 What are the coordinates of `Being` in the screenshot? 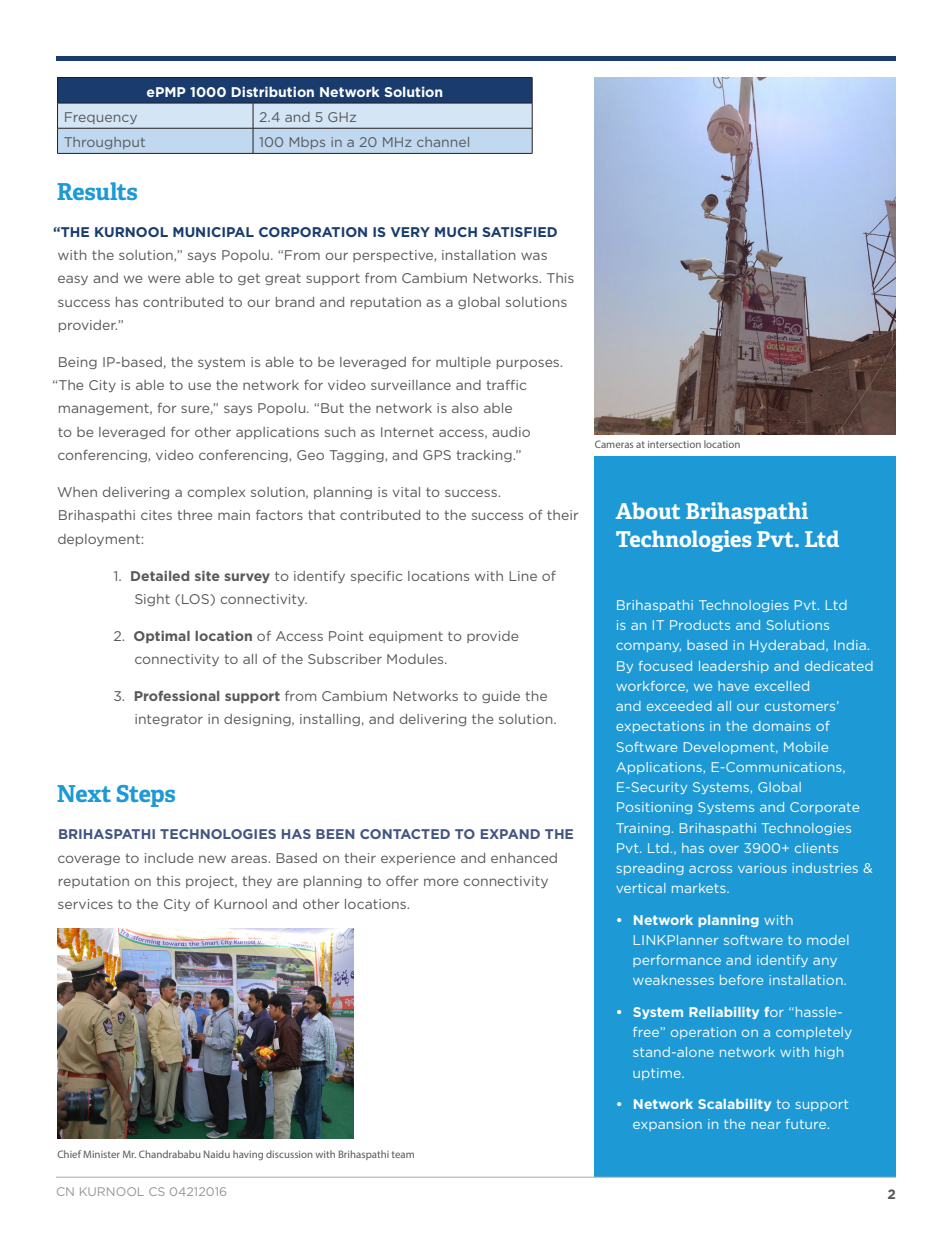 It's located at (78, 363).
